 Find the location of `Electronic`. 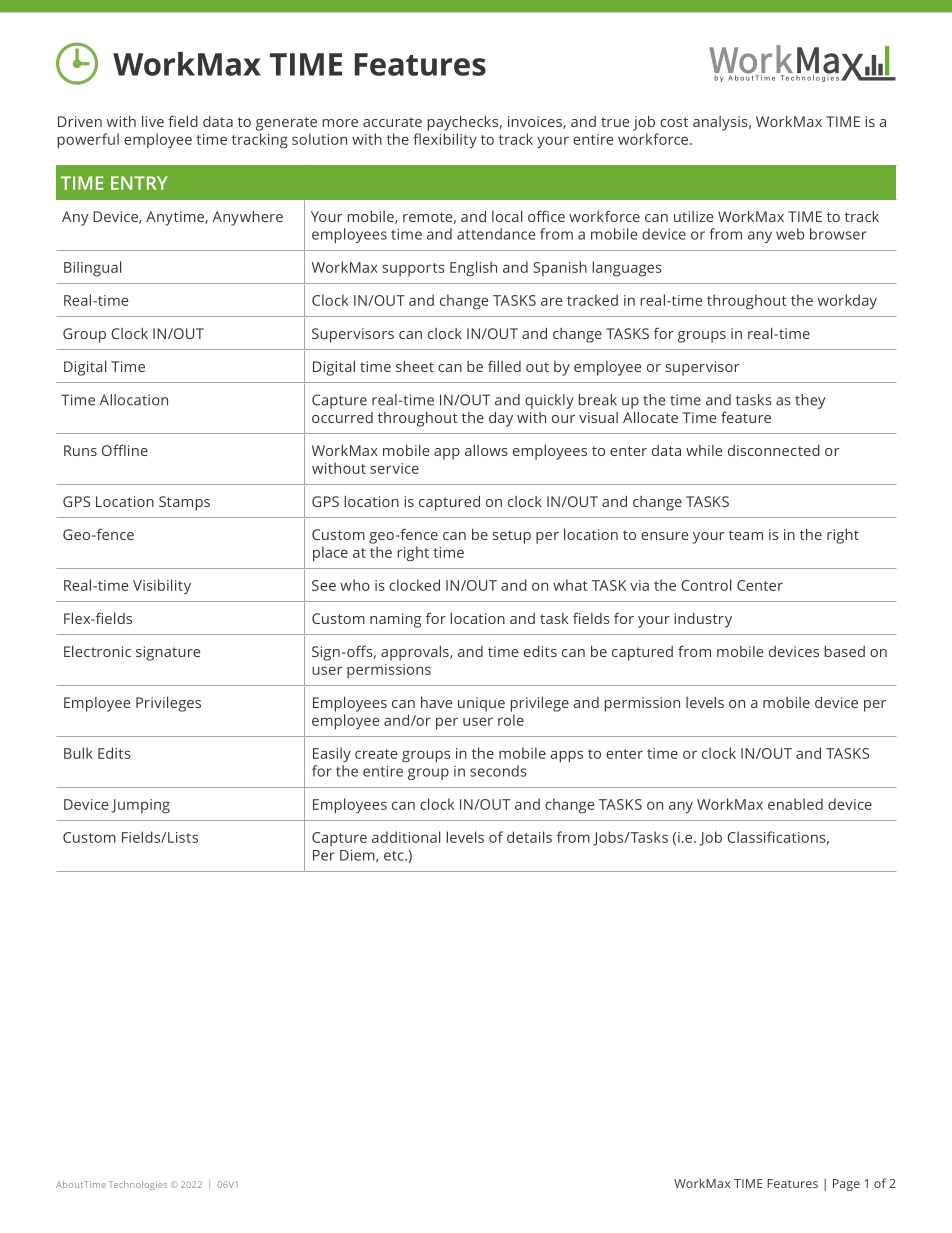

Electronic is located at coordinates (97, 651).
